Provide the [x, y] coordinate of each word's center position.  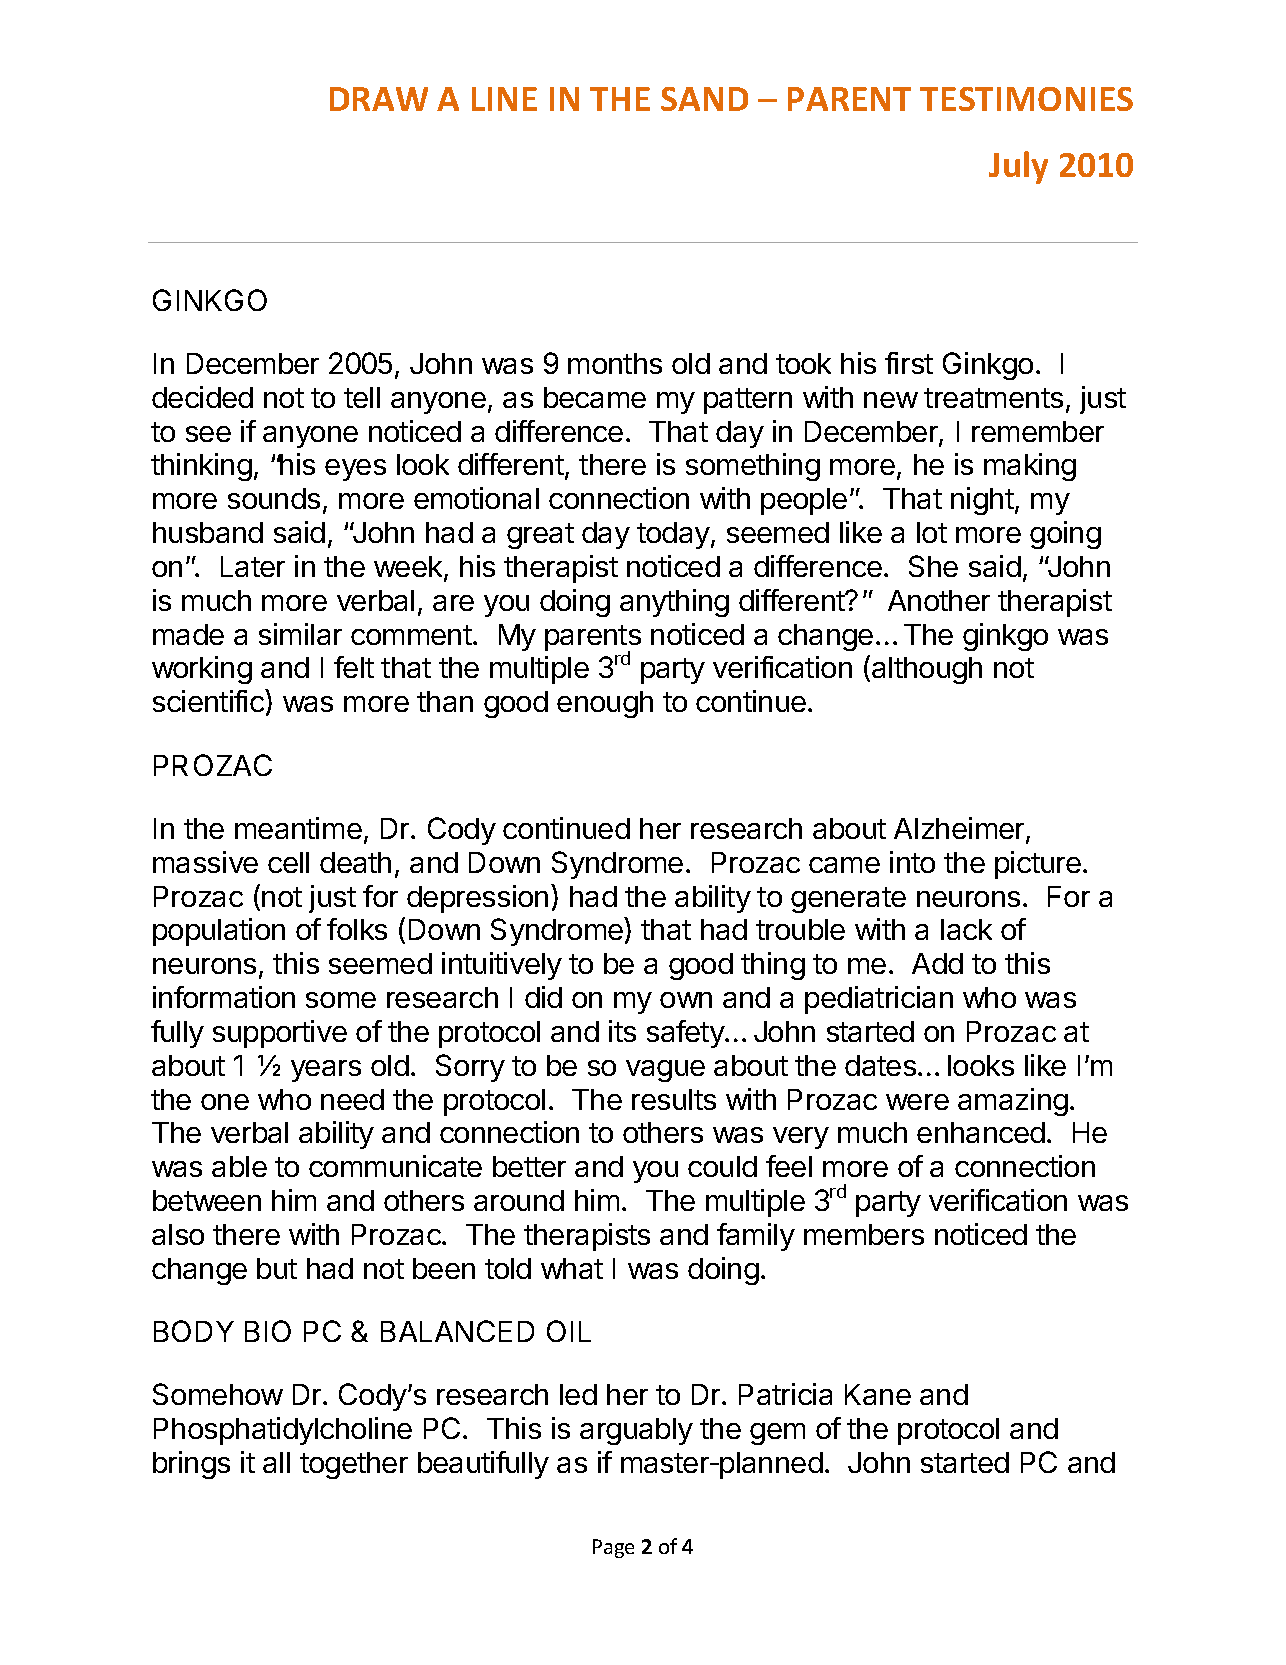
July [1018, 167]
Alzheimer [960, 829]
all [276, 1462]
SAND [704, 99]
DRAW [379, 99]
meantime [298, 828]
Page [613, 1548]
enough [605, 704]
